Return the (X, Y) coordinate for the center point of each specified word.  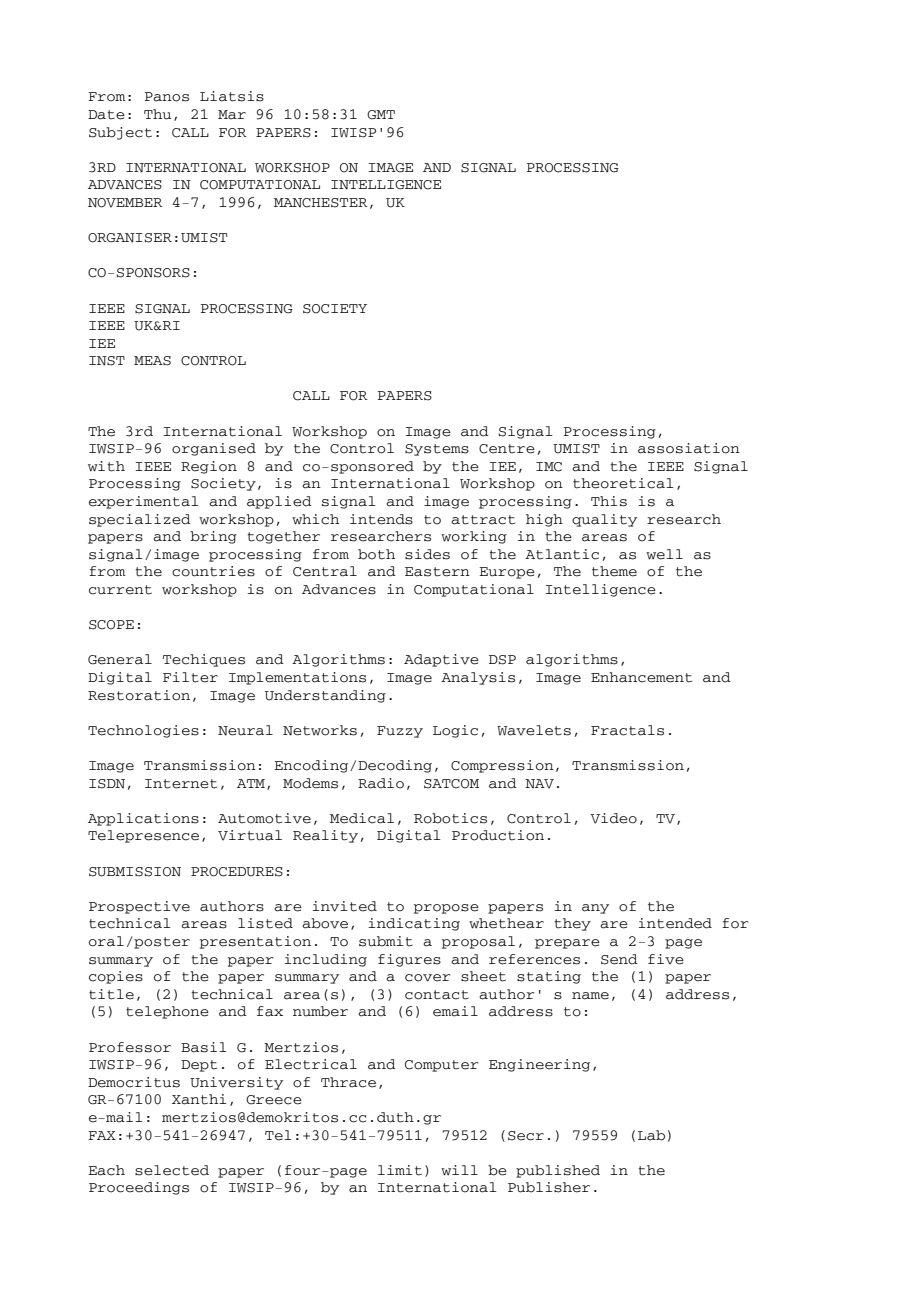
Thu (157, 114)
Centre (507, 449)
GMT (381, 115)
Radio (381, 783)
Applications (143, 819)
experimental (144, 502)
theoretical (623, 483)
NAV (539, 784)
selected (172, 1170)
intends (381, 519)
